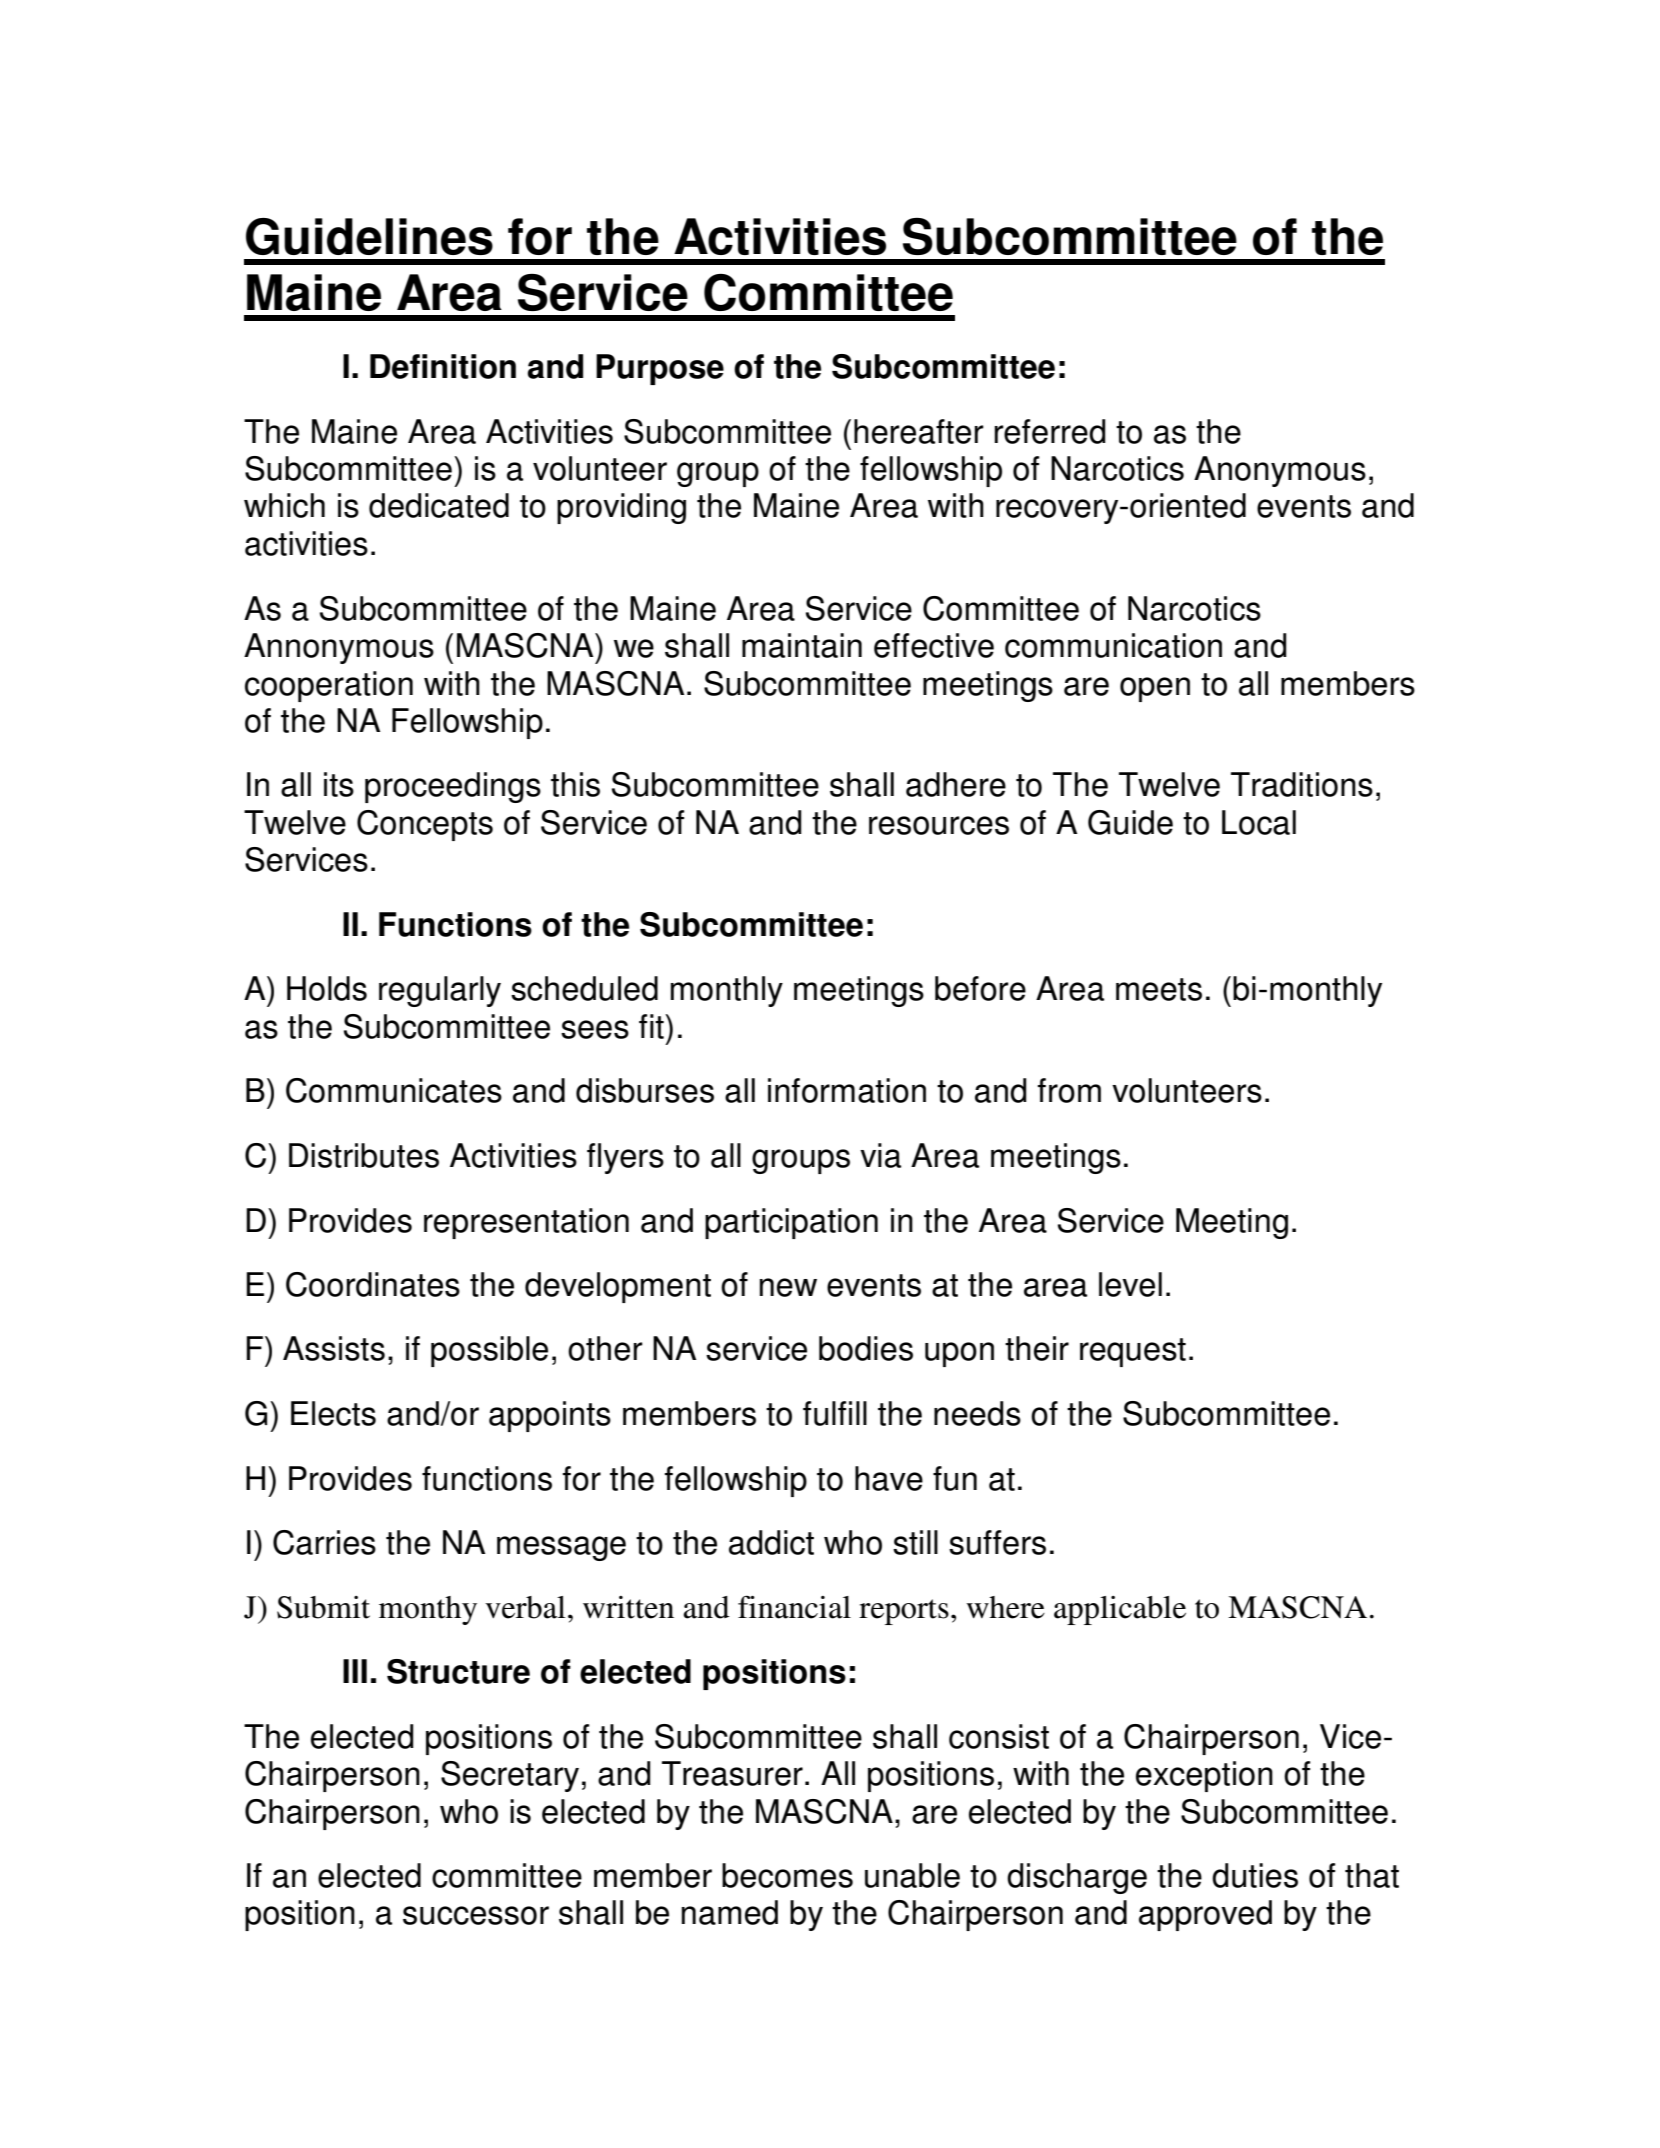 This screenshot has width=1660, height=2148. What do you see at coordinates (956, 784) in the screenshot?
I see `adhere` at bounding box center [956, 784].
